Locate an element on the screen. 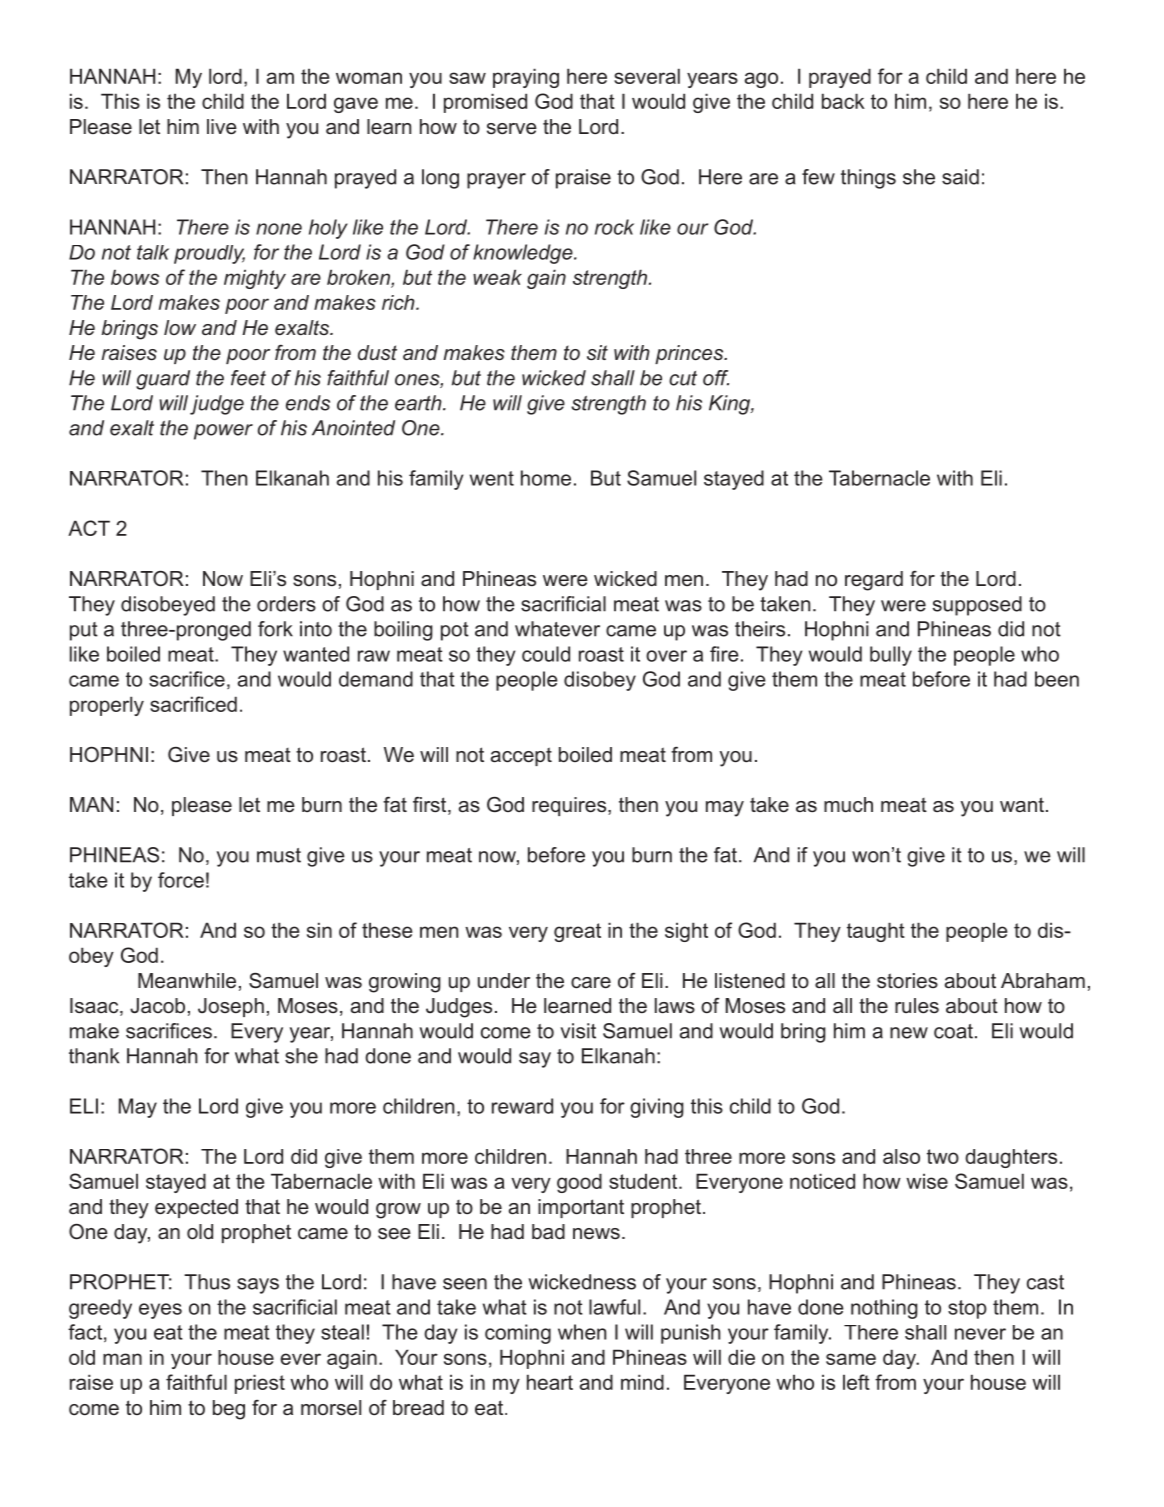  great is located at coordinates (577, 932).
